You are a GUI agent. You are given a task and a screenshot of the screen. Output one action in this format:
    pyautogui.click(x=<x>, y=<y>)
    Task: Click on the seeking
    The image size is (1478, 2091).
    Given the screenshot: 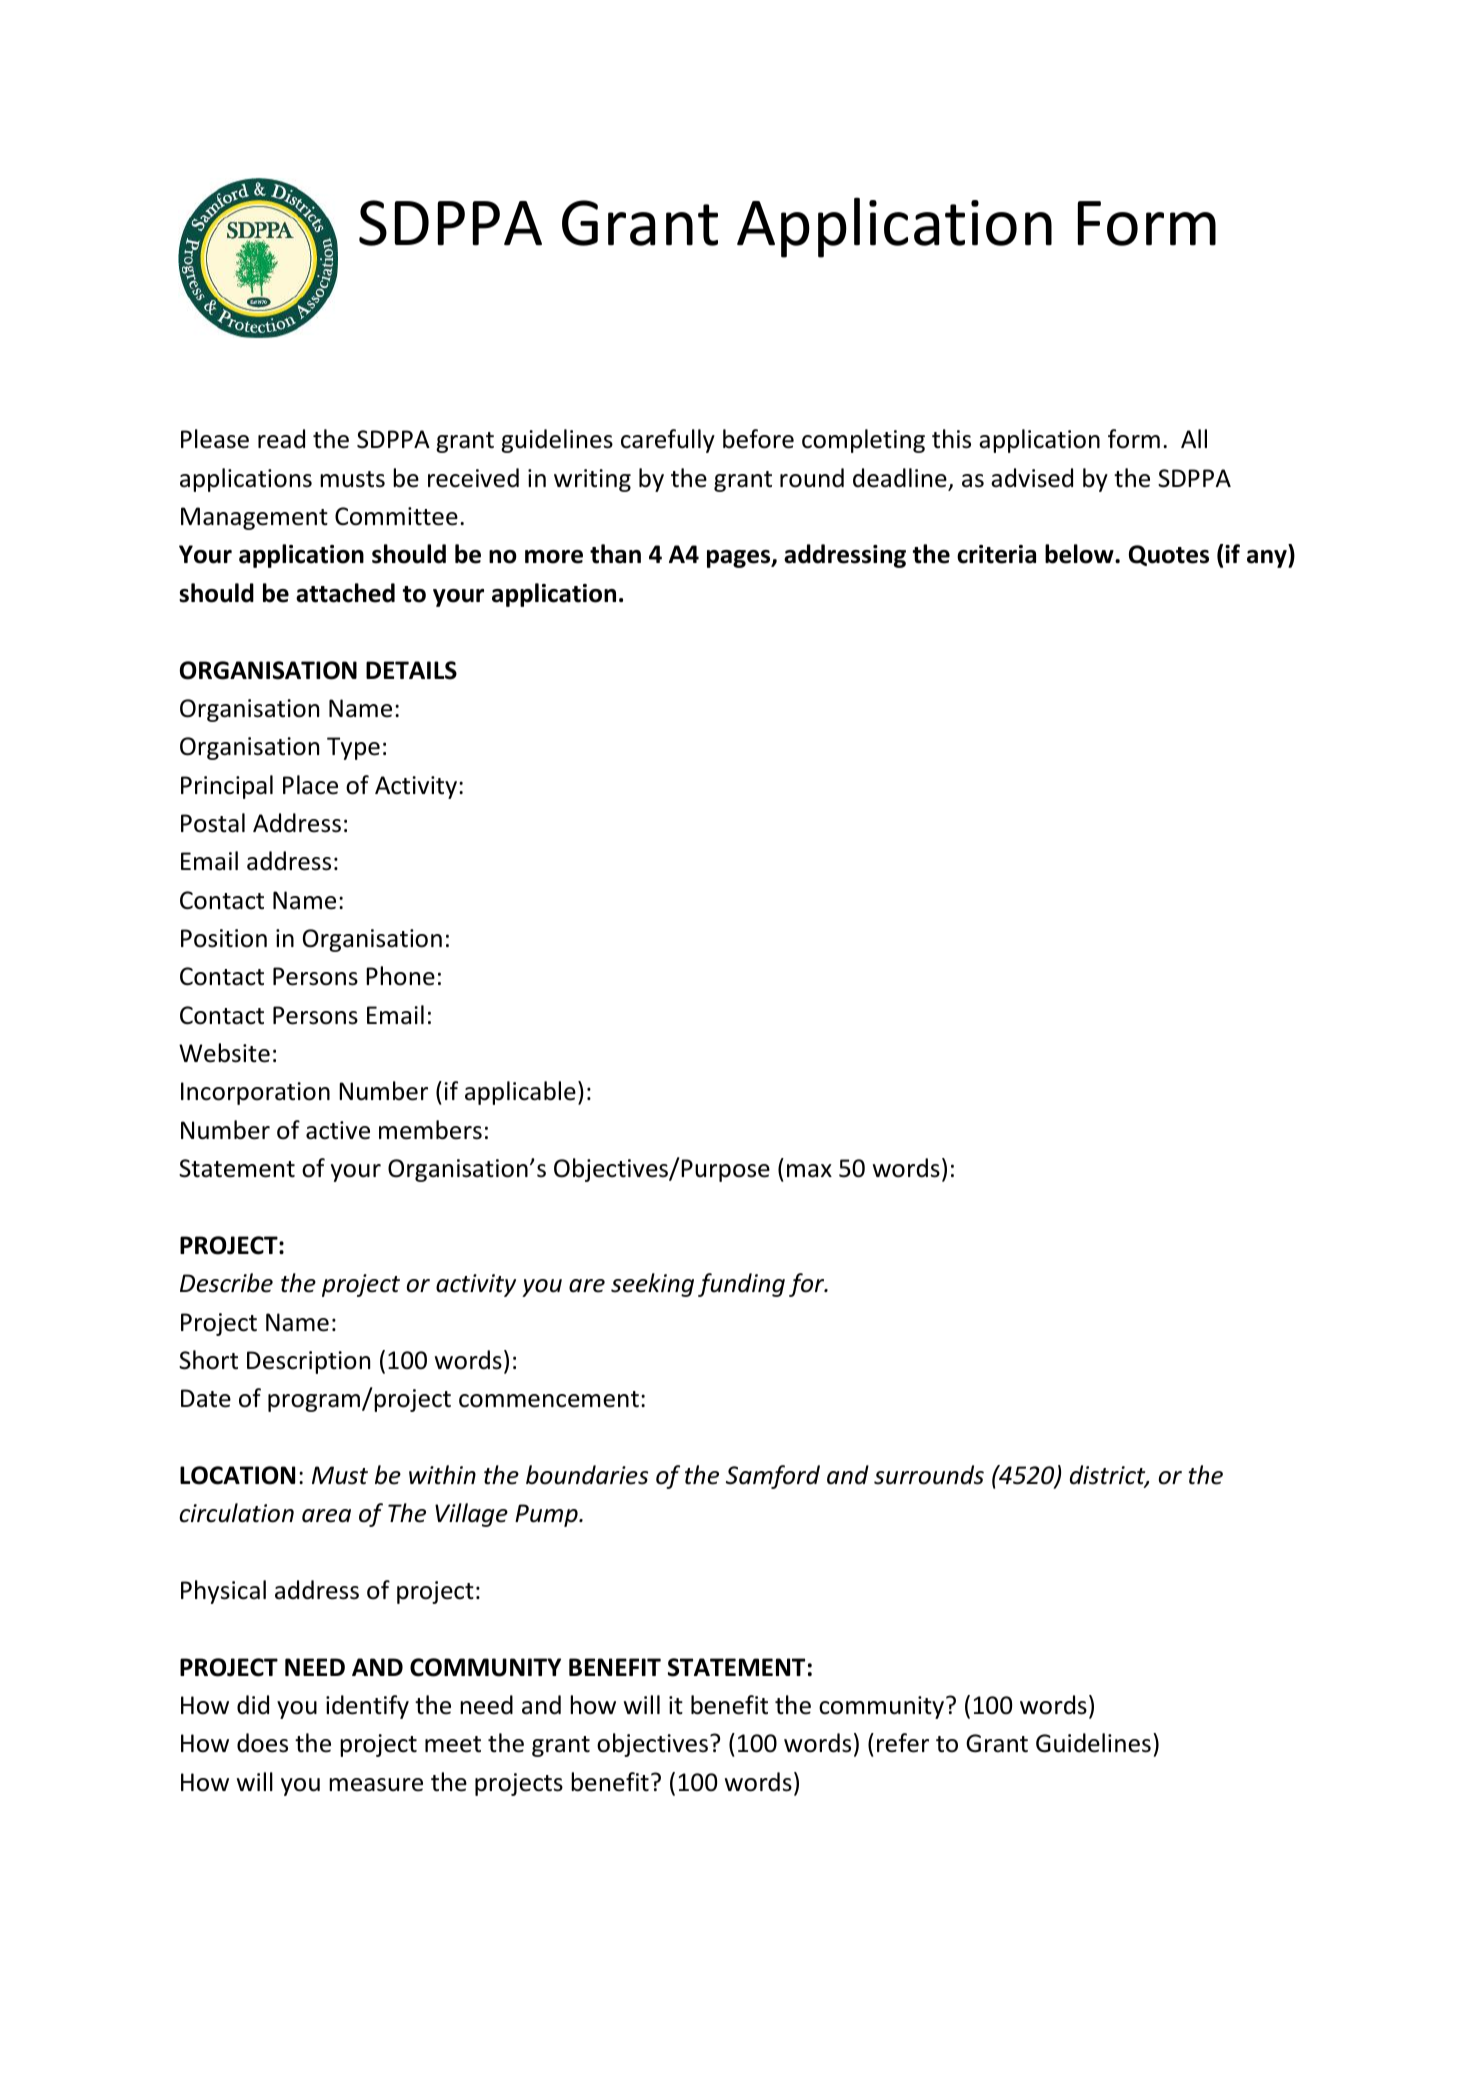 What is the action you would take?
    pyautogui.click(x=652, y=1285)
